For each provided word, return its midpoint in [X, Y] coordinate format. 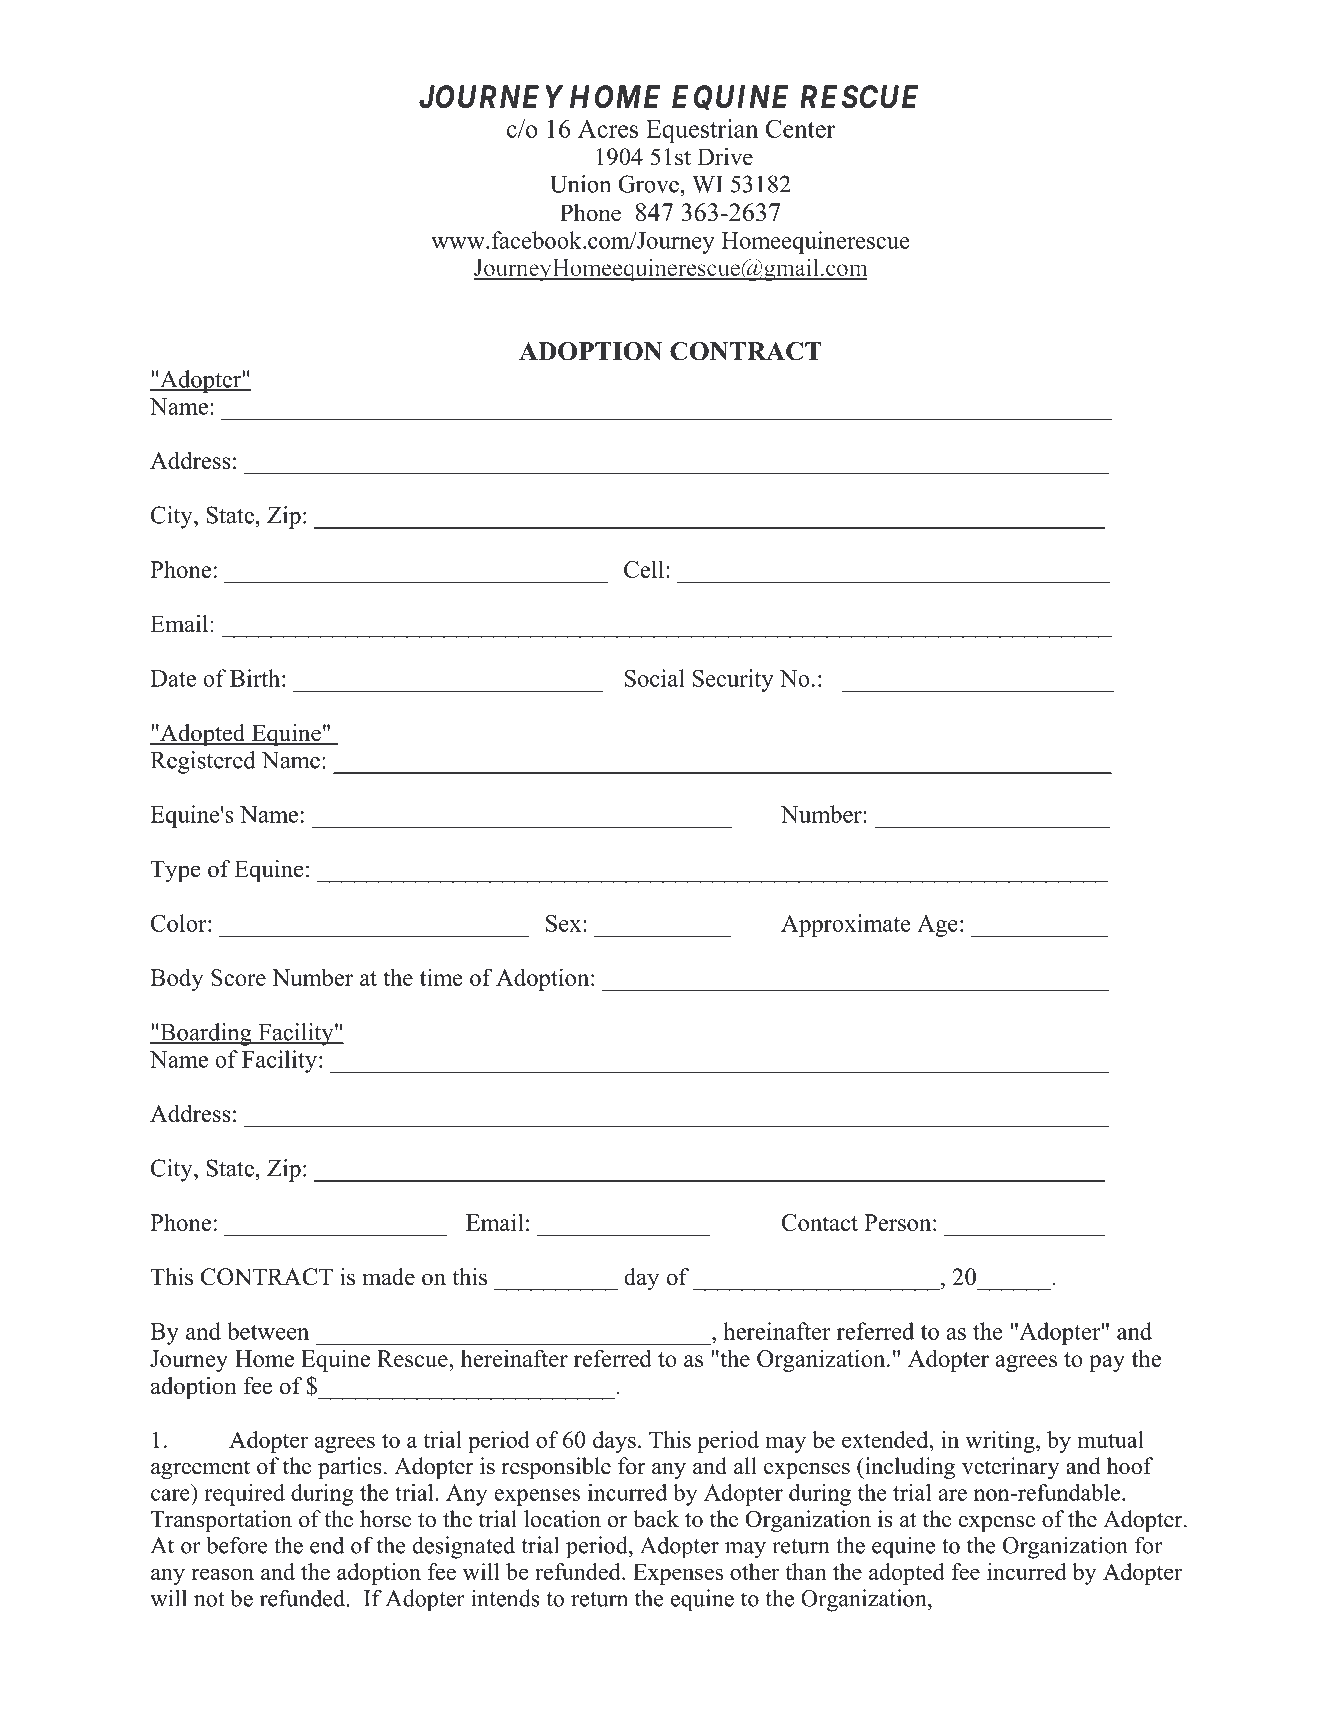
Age [937, 926]
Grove [648, 184]
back [656, 1519]
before [237, 1545]
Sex [565, 923]
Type [175, 871]
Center [800, 128]
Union [580, 184]
